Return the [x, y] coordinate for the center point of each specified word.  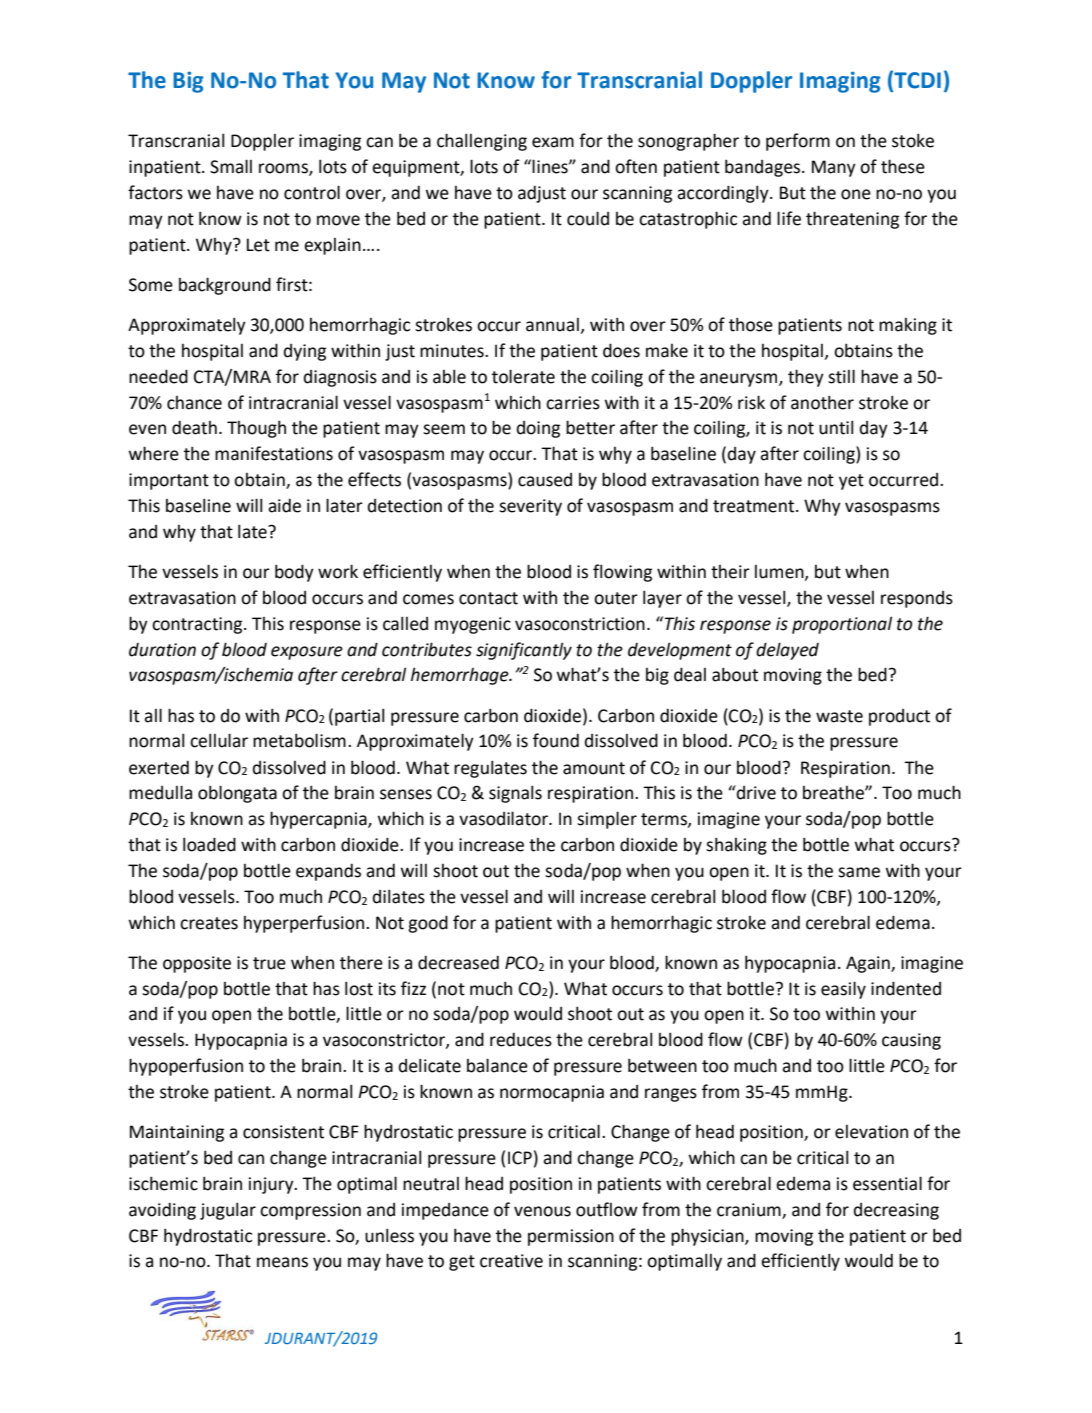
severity [530, 507]
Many [834, 168]
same [859, 872]
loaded [209, 844]
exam [553, 142]
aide [284, 505]
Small [231, 166]
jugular [228, 1211]
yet [851, 482]
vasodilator [504, 818]
